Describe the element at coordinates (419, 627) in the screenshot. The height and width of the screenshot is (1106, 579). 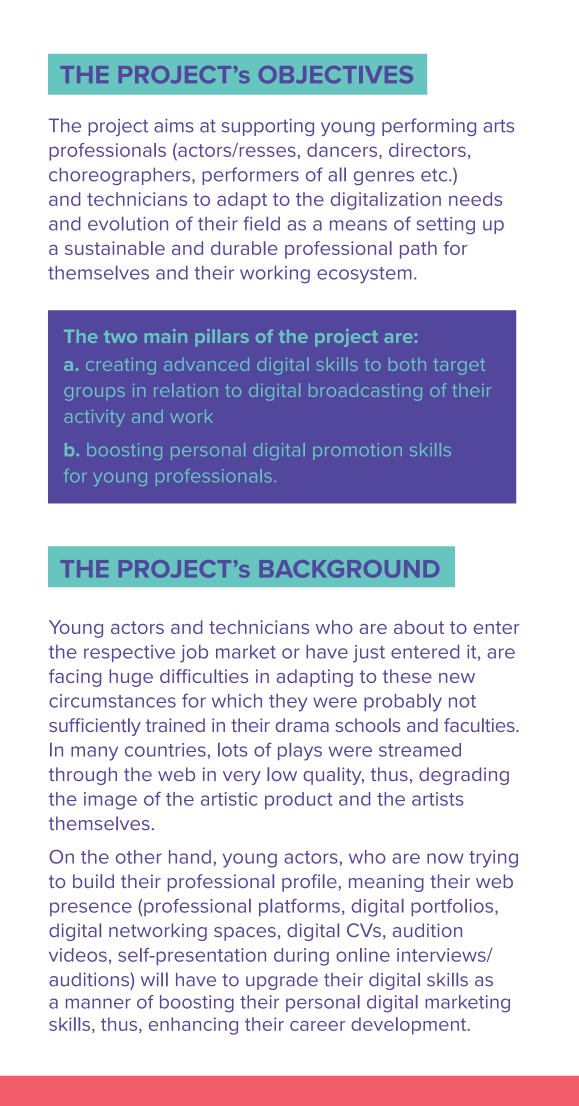
I see `about` at that location.
